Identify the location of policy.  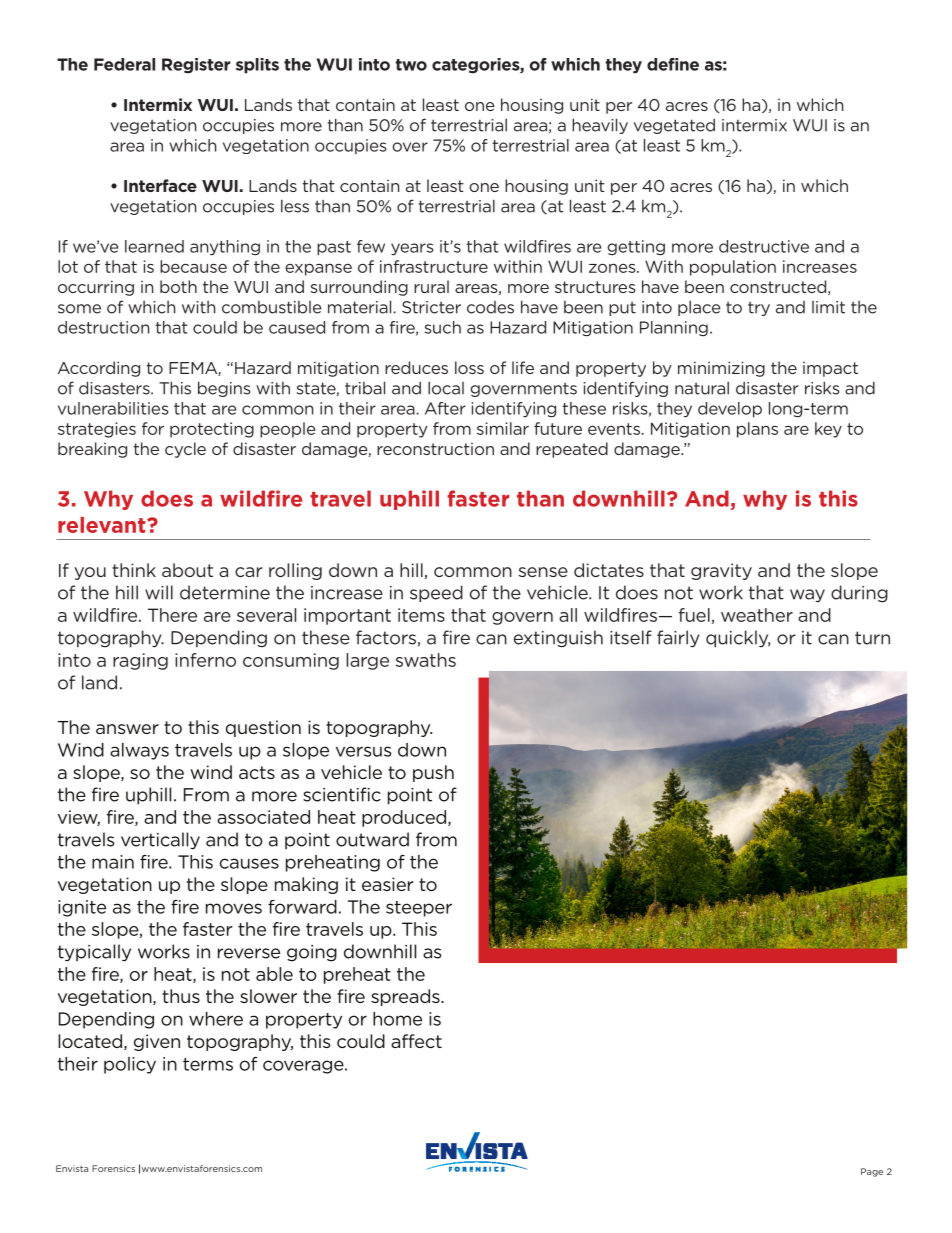
(130, 1065).
